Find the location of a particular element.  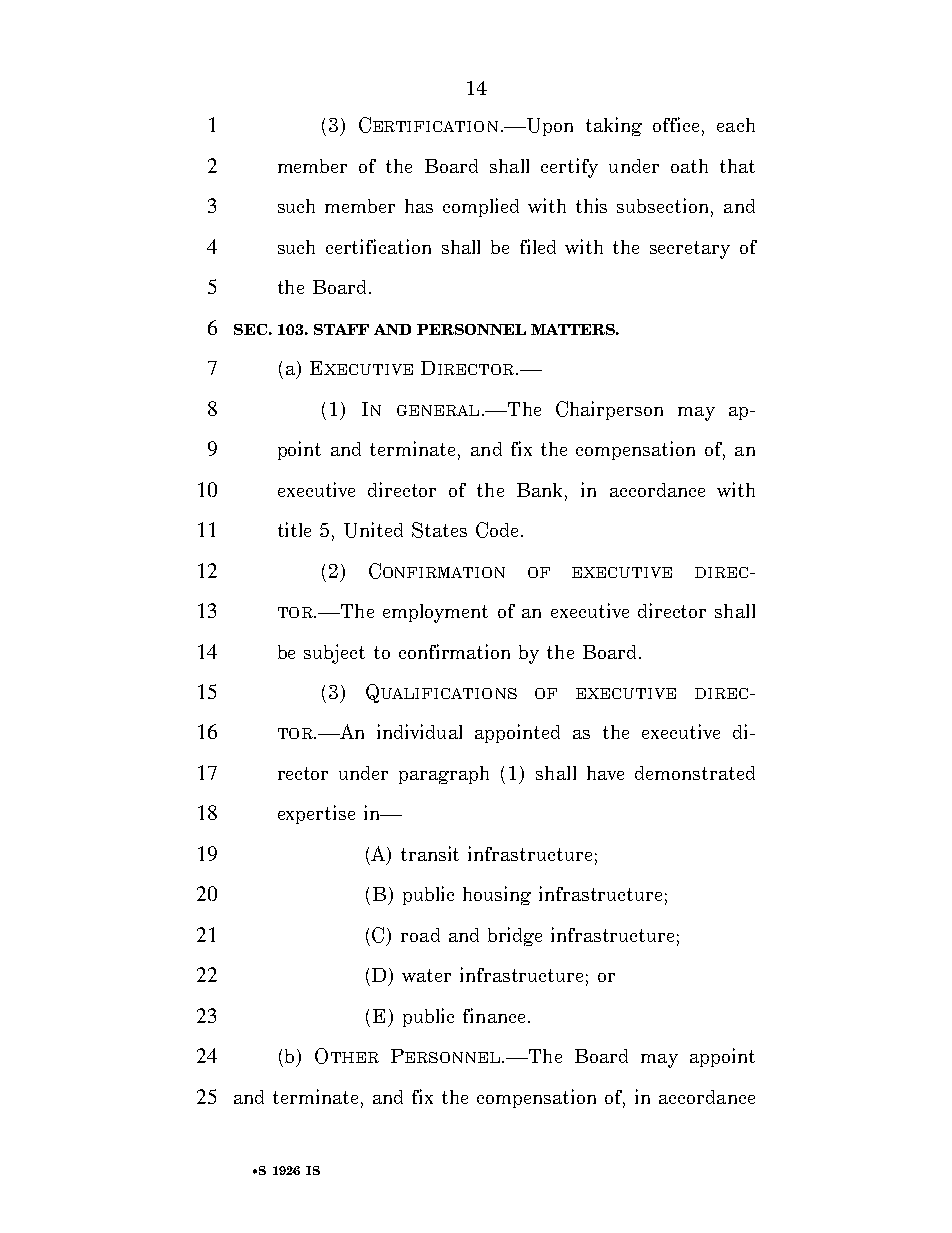

oath is located at coordinates (689, 166).
